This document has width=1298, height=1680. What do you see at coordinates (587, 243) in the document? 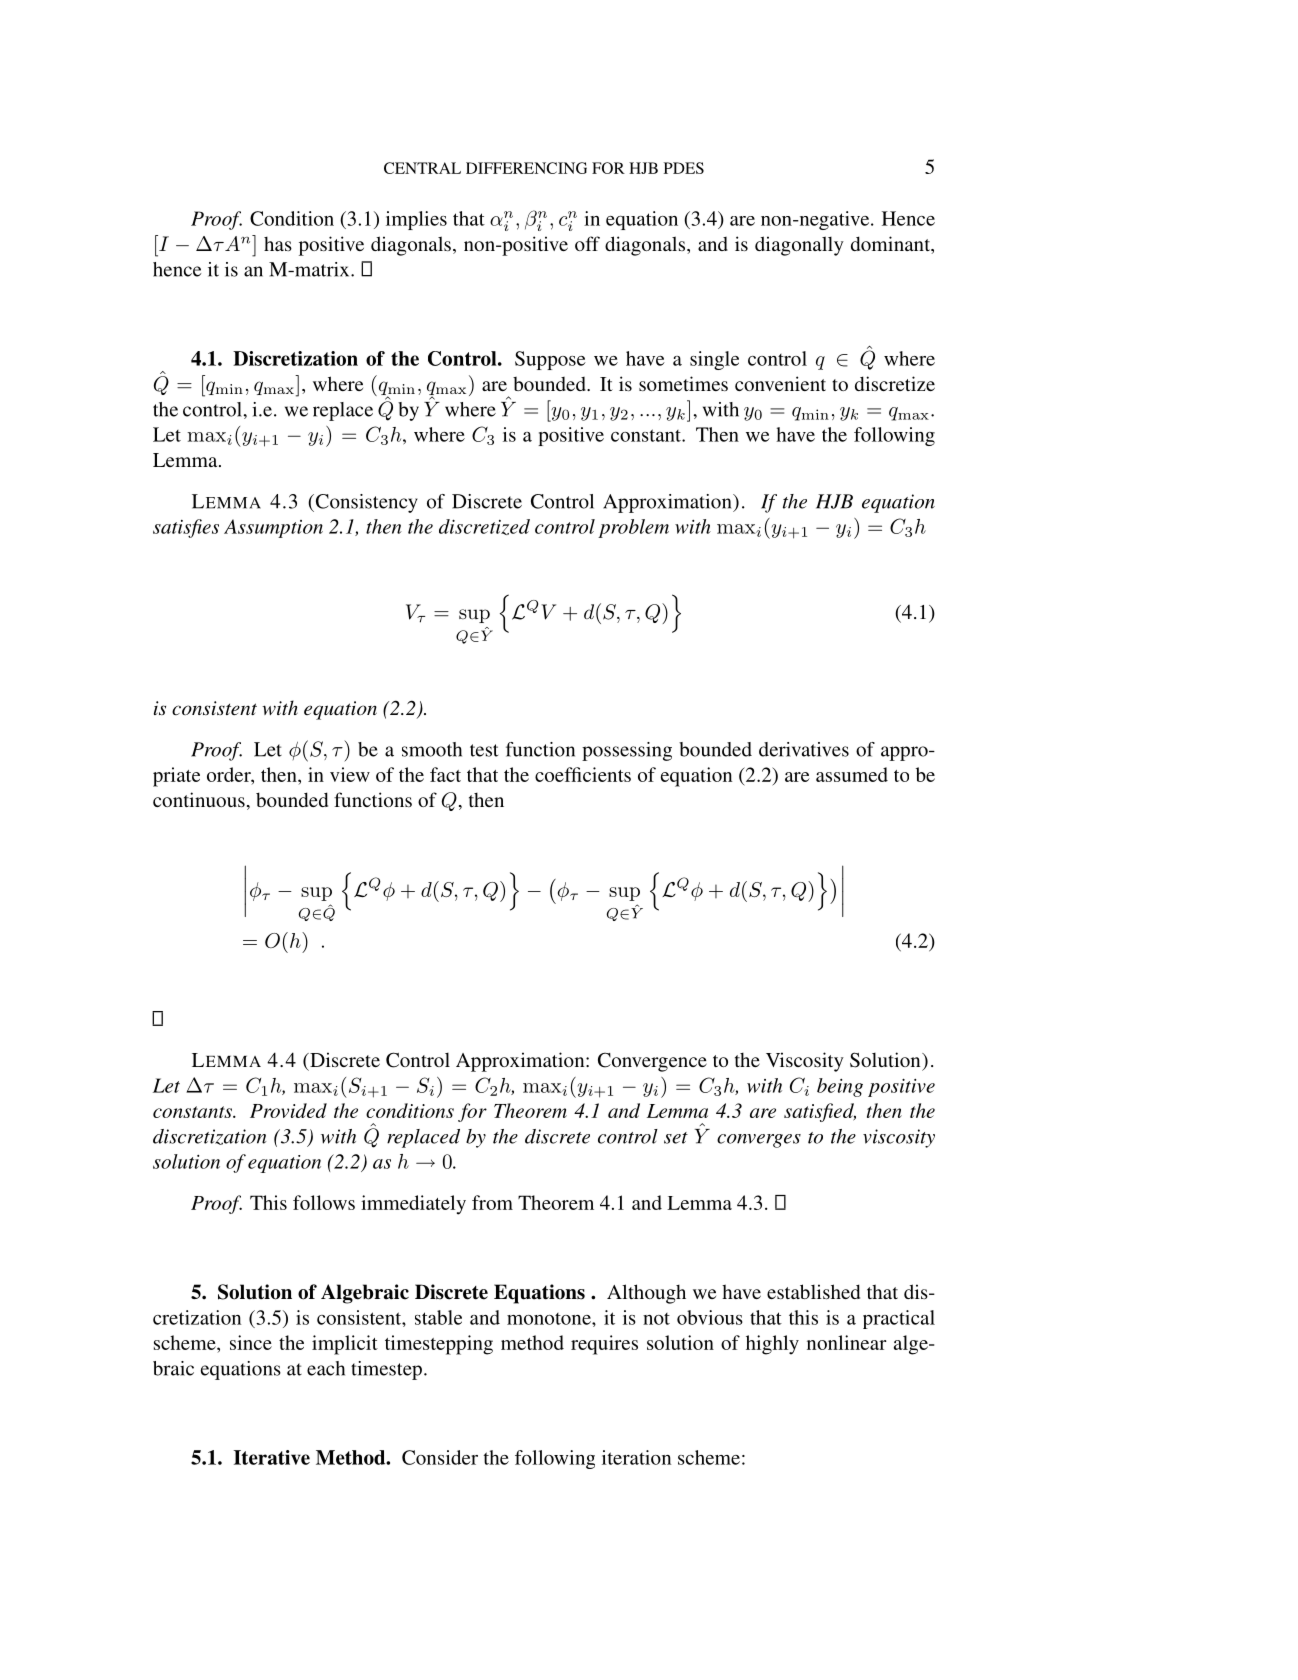
I see `off` at bounding box center [587, 243].
